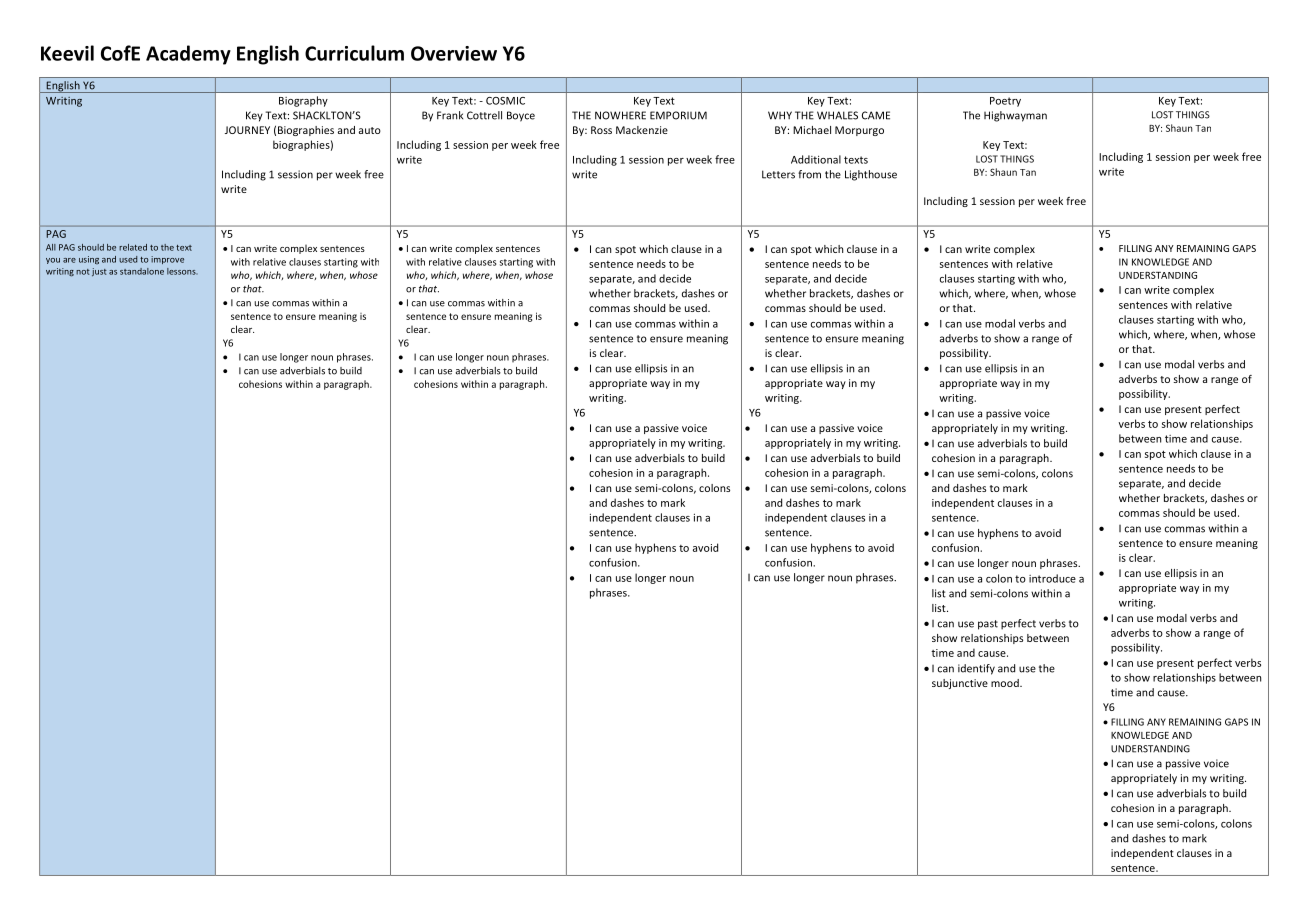  What do you see at coordinates (142, 271) in the page?
I see `standalone` at bounding box center [142, 271].
